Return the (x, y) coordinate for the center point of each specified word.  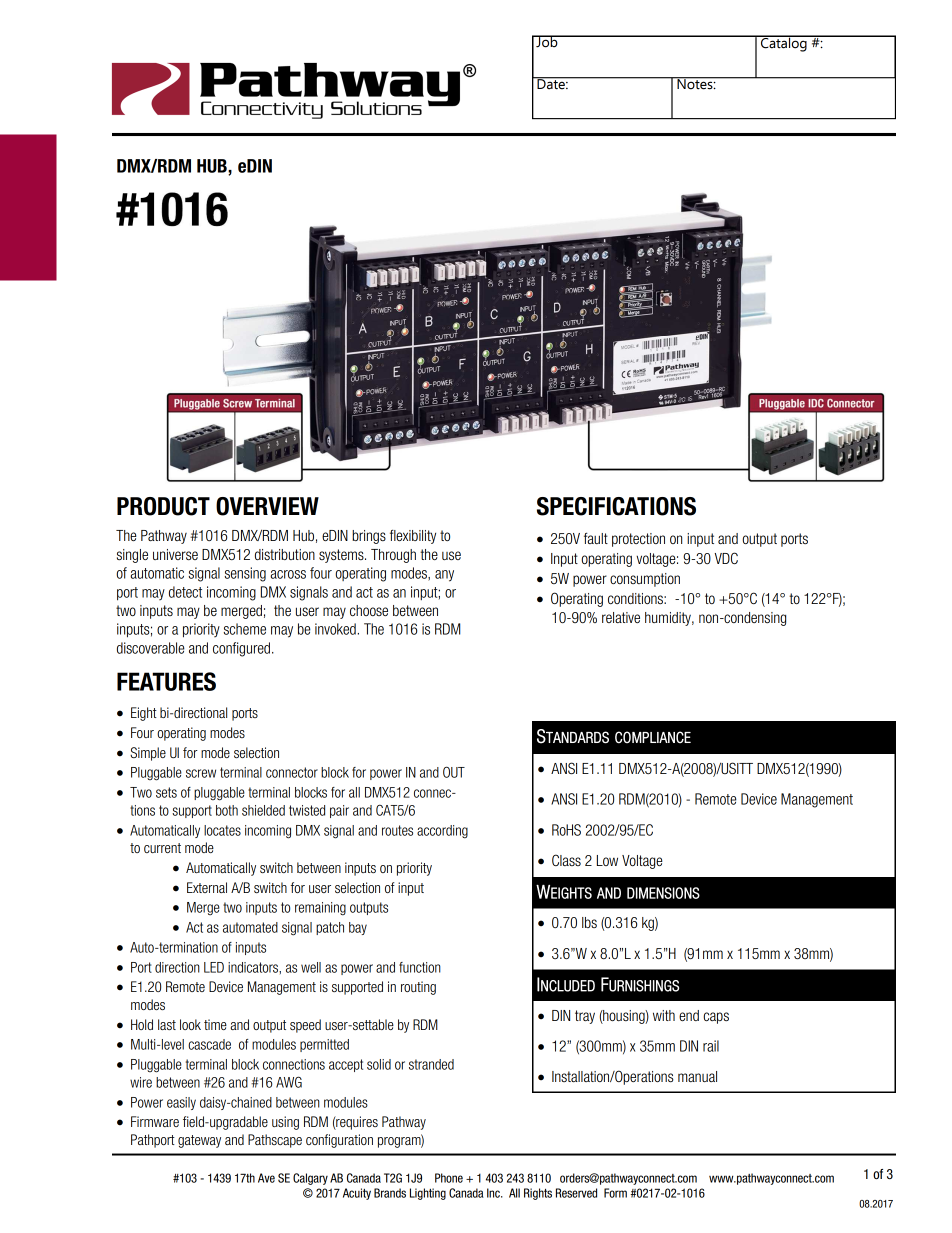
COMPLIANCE (653, 737)
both (227, 810)
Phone (449, 1178)
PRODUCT (163, 506)
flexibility (413, 537)
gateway (199, 1141)
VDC (726, 558)
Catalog (784, 43)
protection (638, 540)
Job (547, 41)
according (442, 832)
